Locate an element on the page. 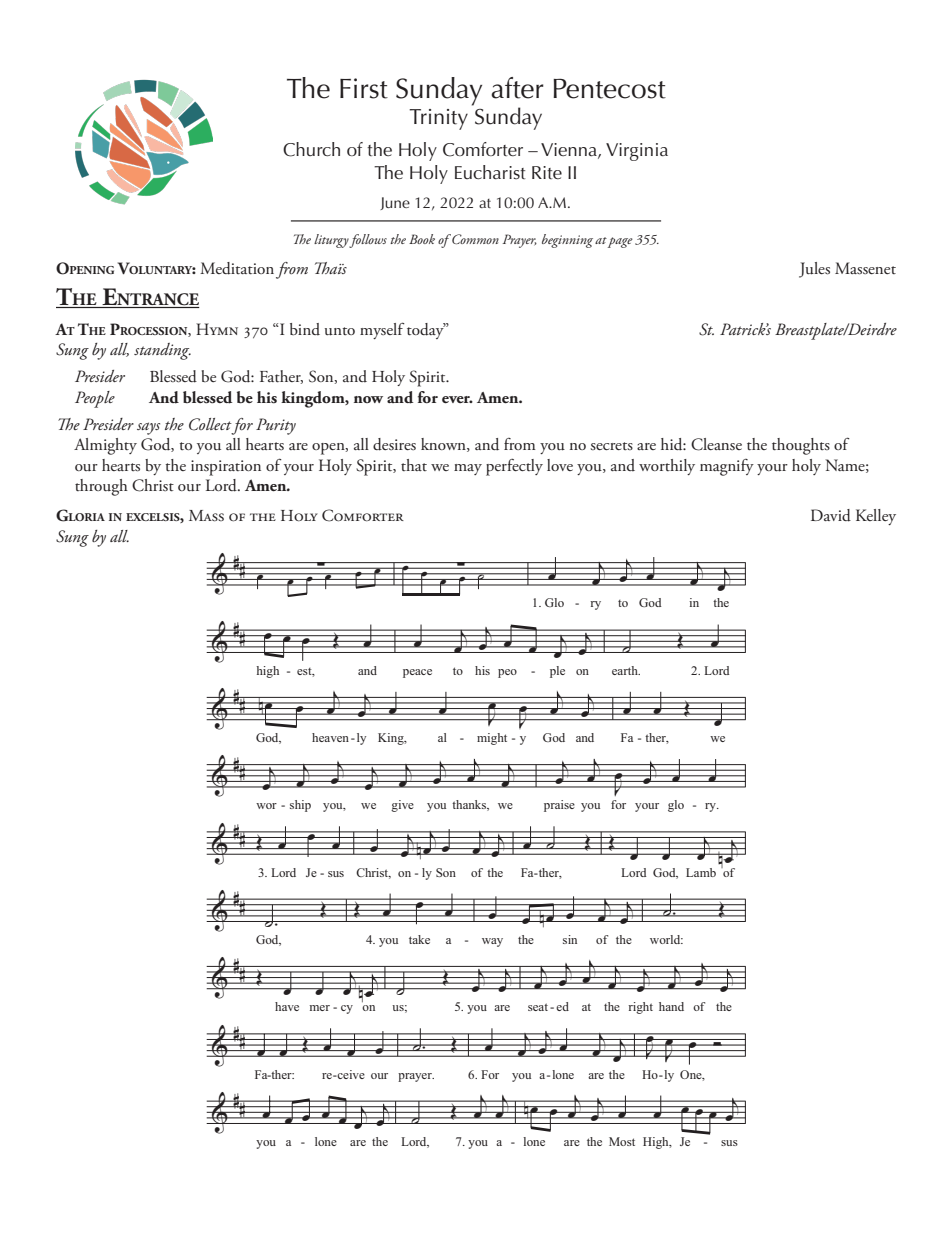  thoughts is located at coordinates (801, 446).
